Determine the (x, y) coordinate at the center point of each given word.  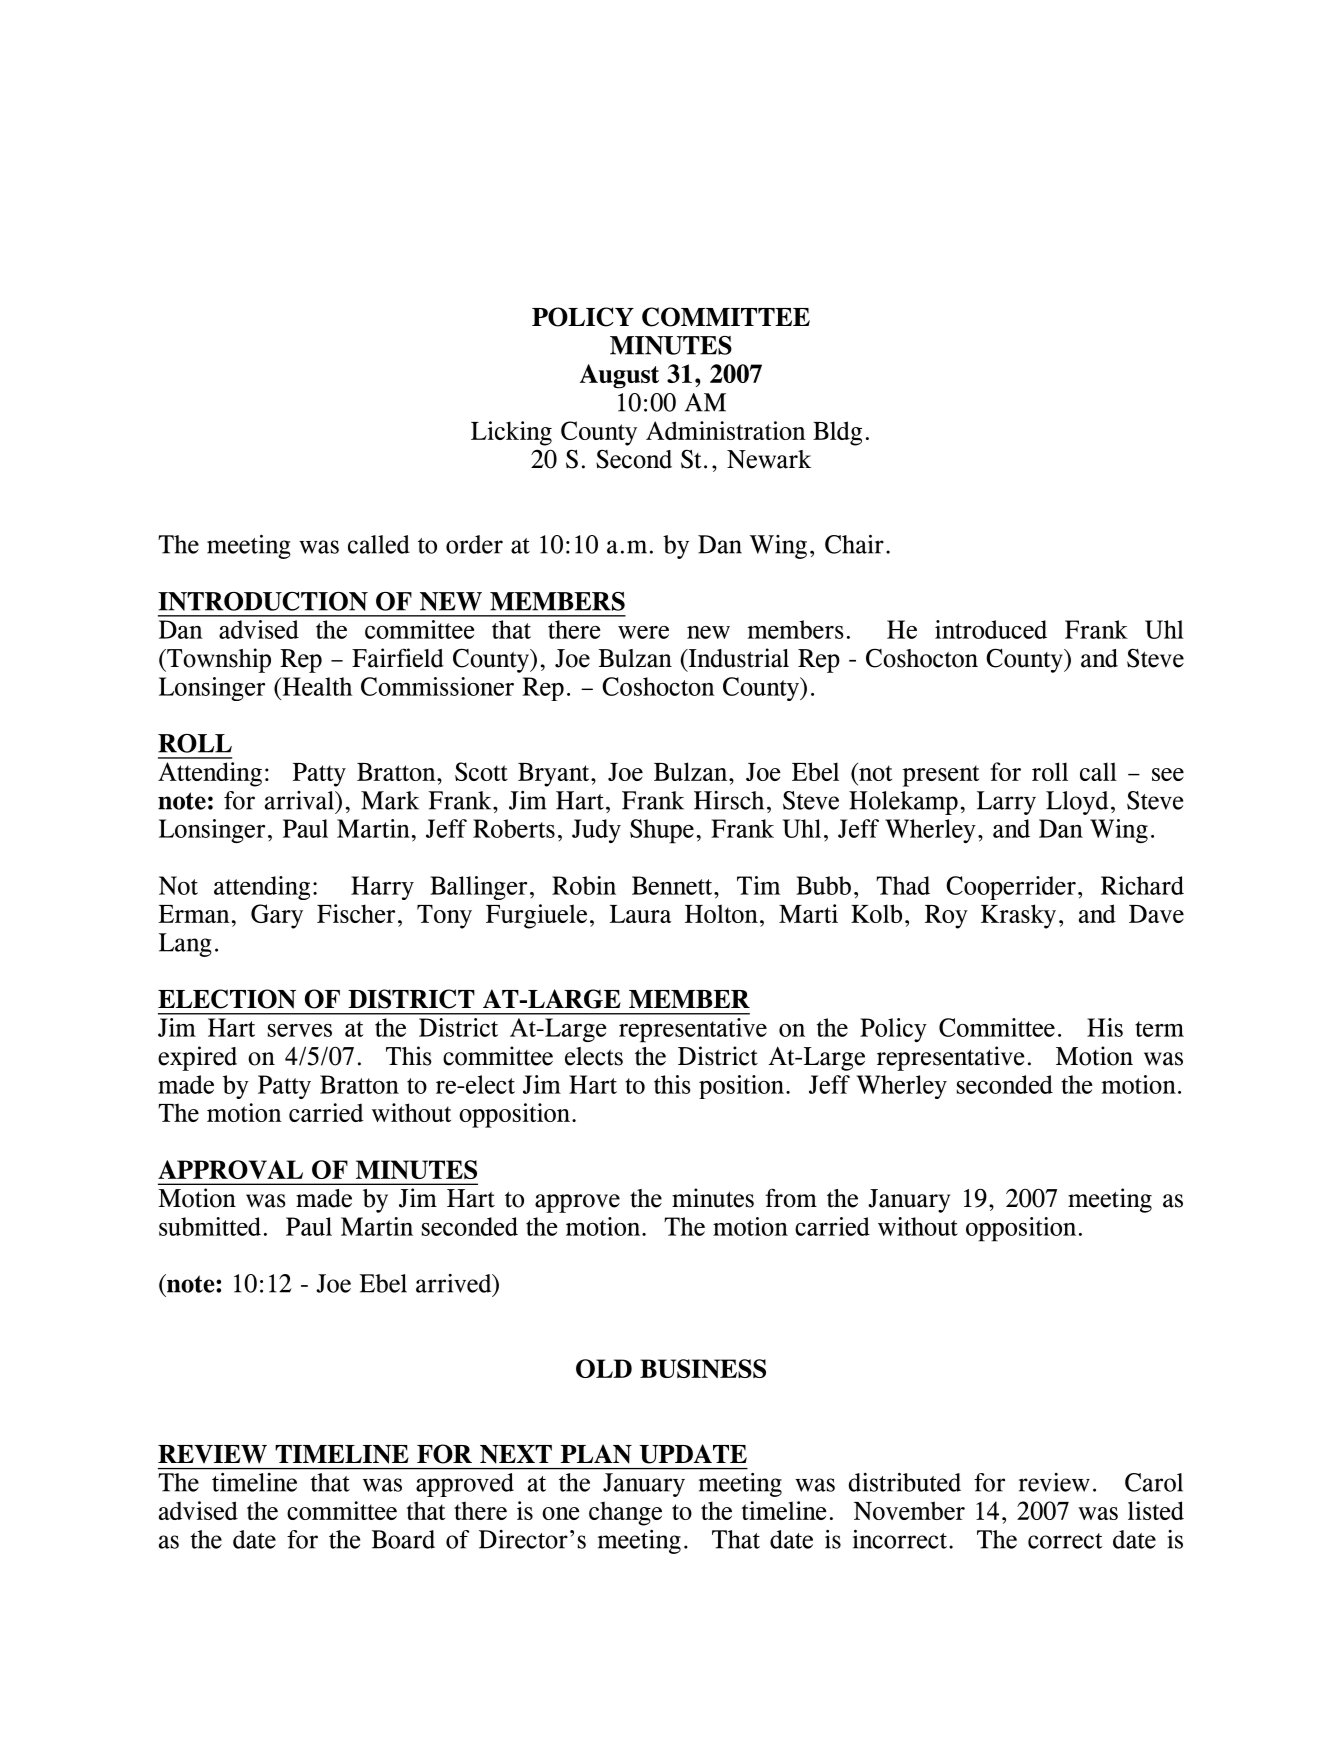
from (791, 1198)
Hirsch (729, 800)
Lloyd (1077, 803)
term (1159, 1029)
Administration (726, 430)
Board (403, 1539)
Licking (511, 433)
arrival (300, 800)
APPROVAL (230, 1169)
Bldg (837, 433)
